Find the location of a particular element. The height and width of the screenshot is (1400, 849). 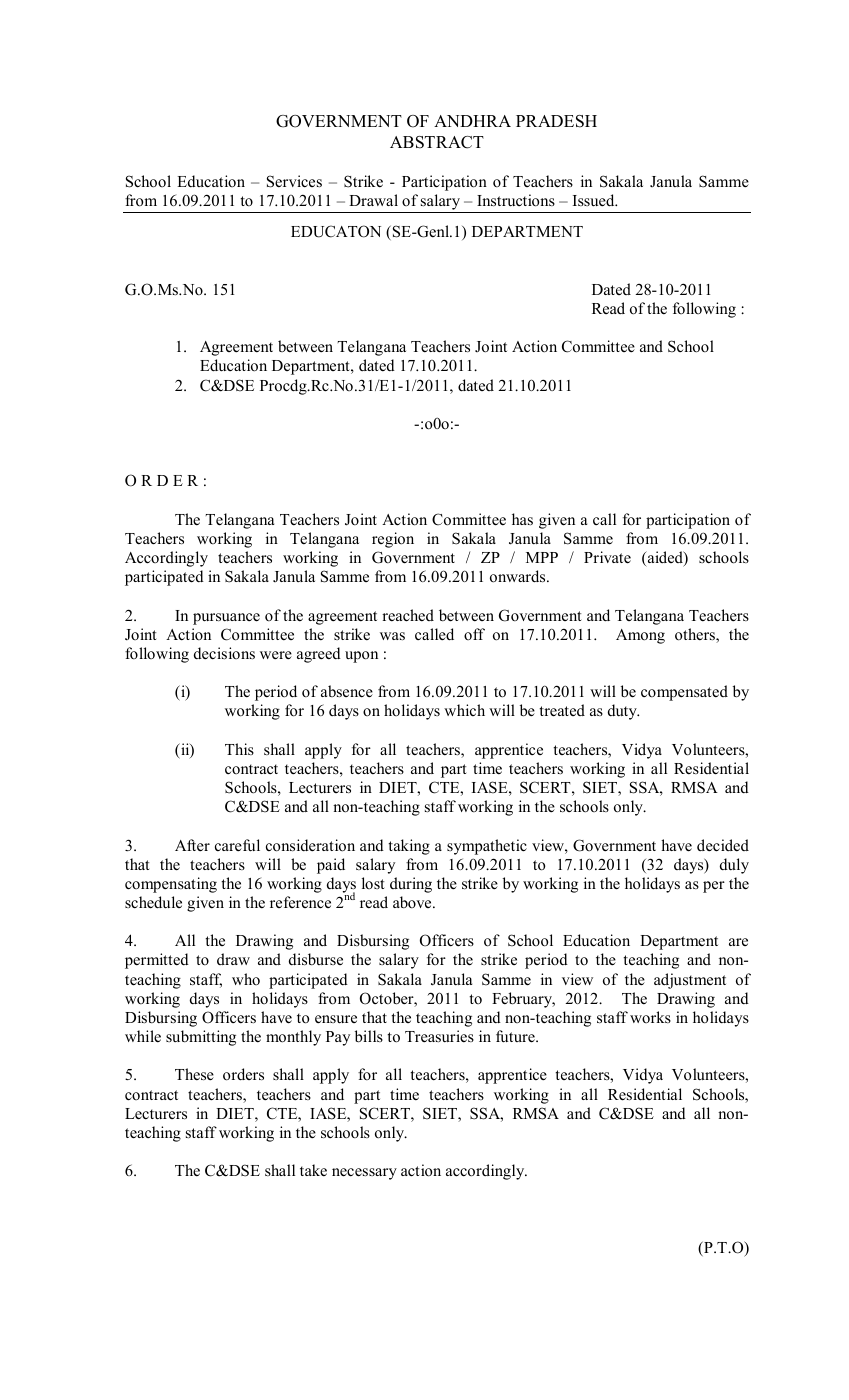

These is located at coordinates (194, 1074).
